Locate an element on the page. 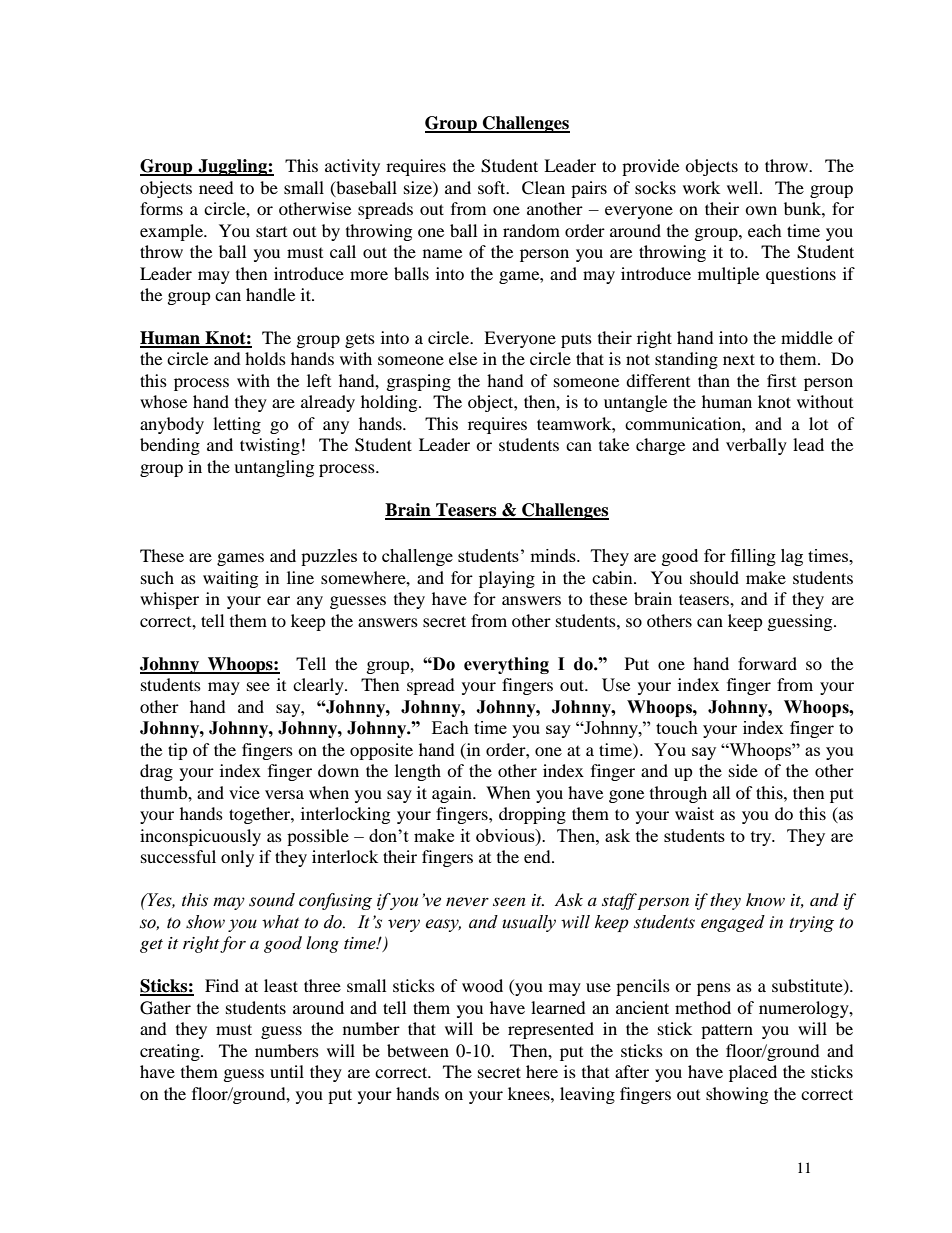 The height and width of the image is (1233, 952). minds is located at coordinates (554, 555).
